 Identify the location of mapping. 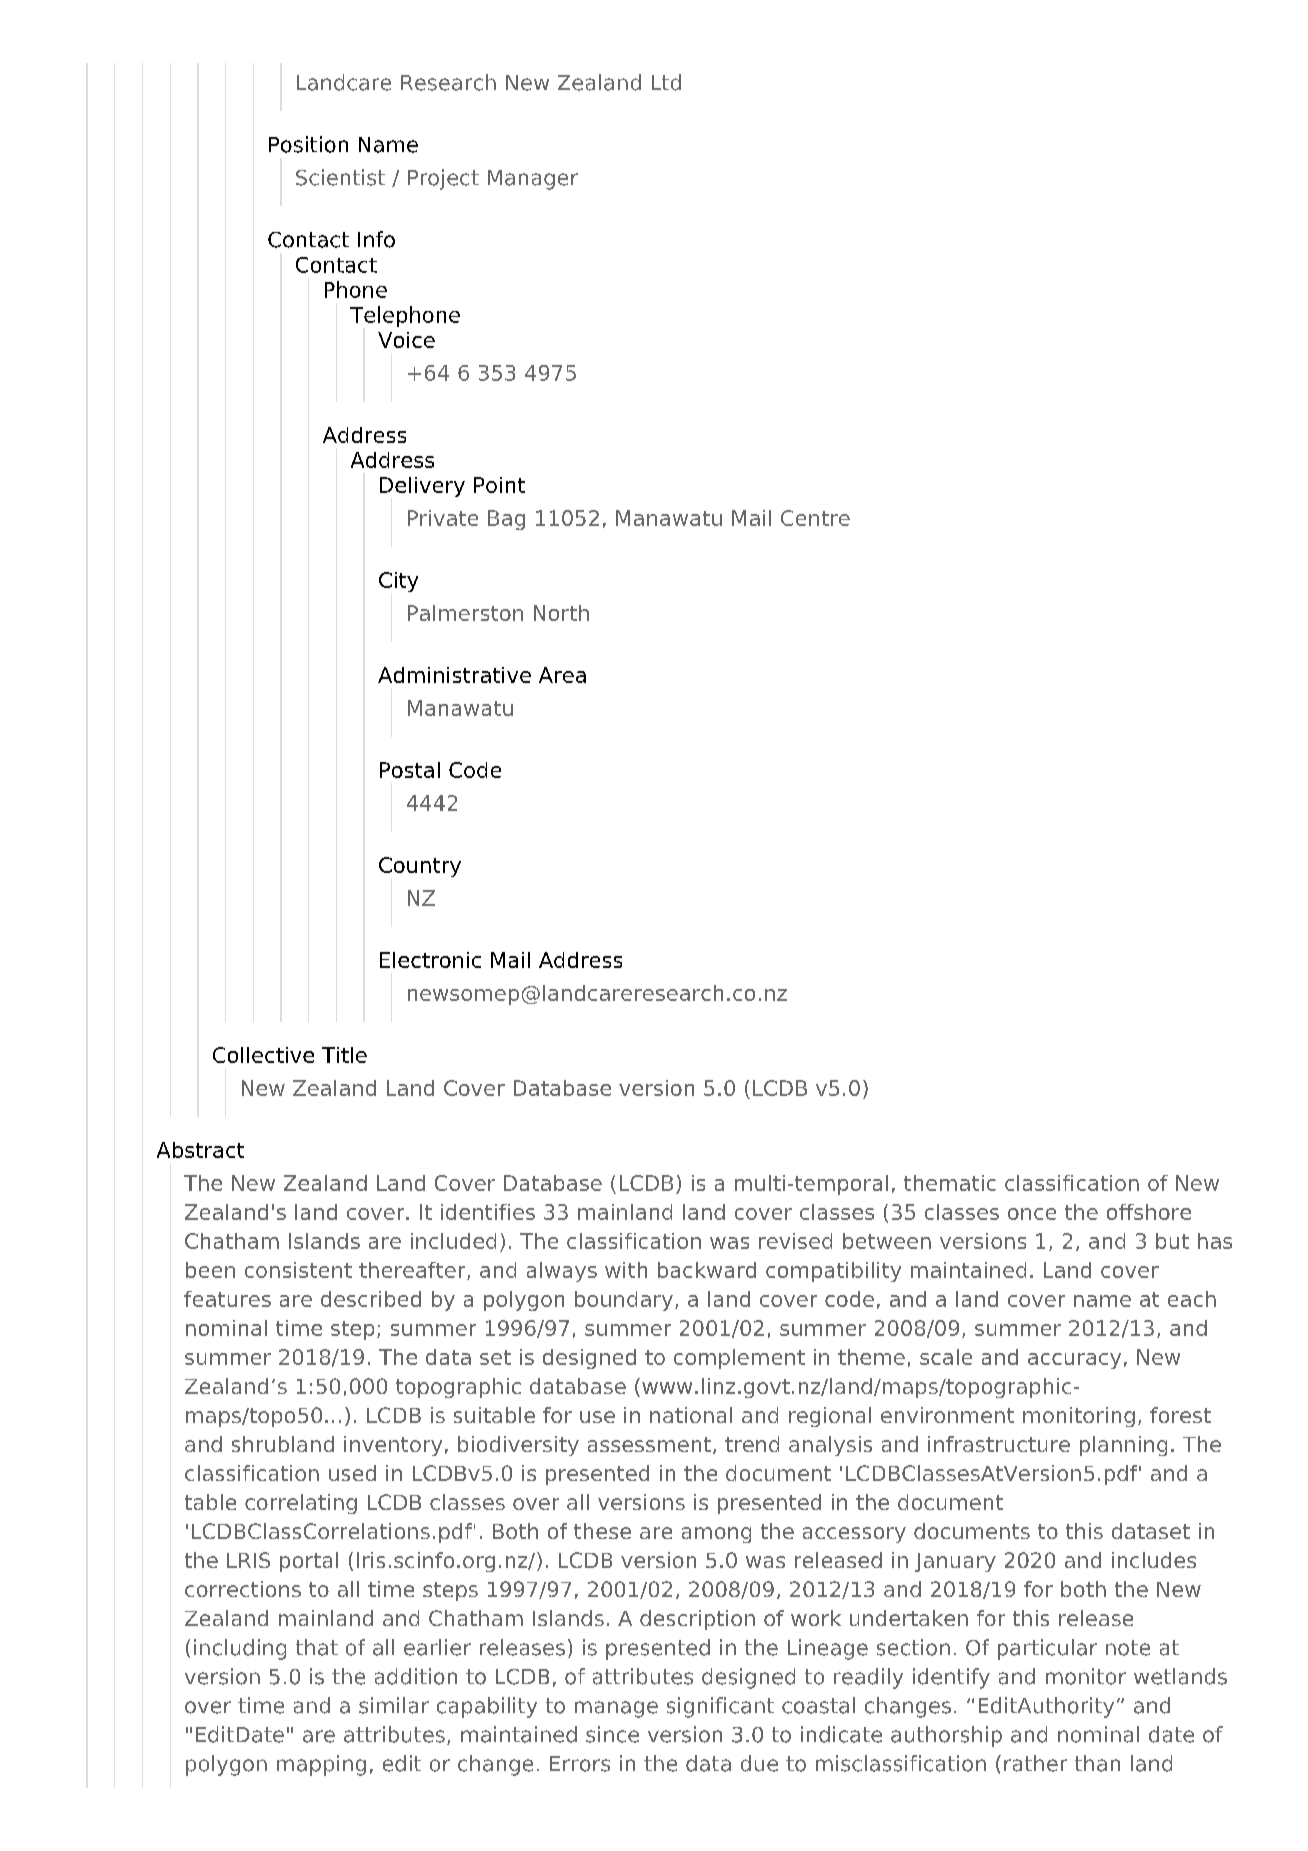
(321, 1765).
